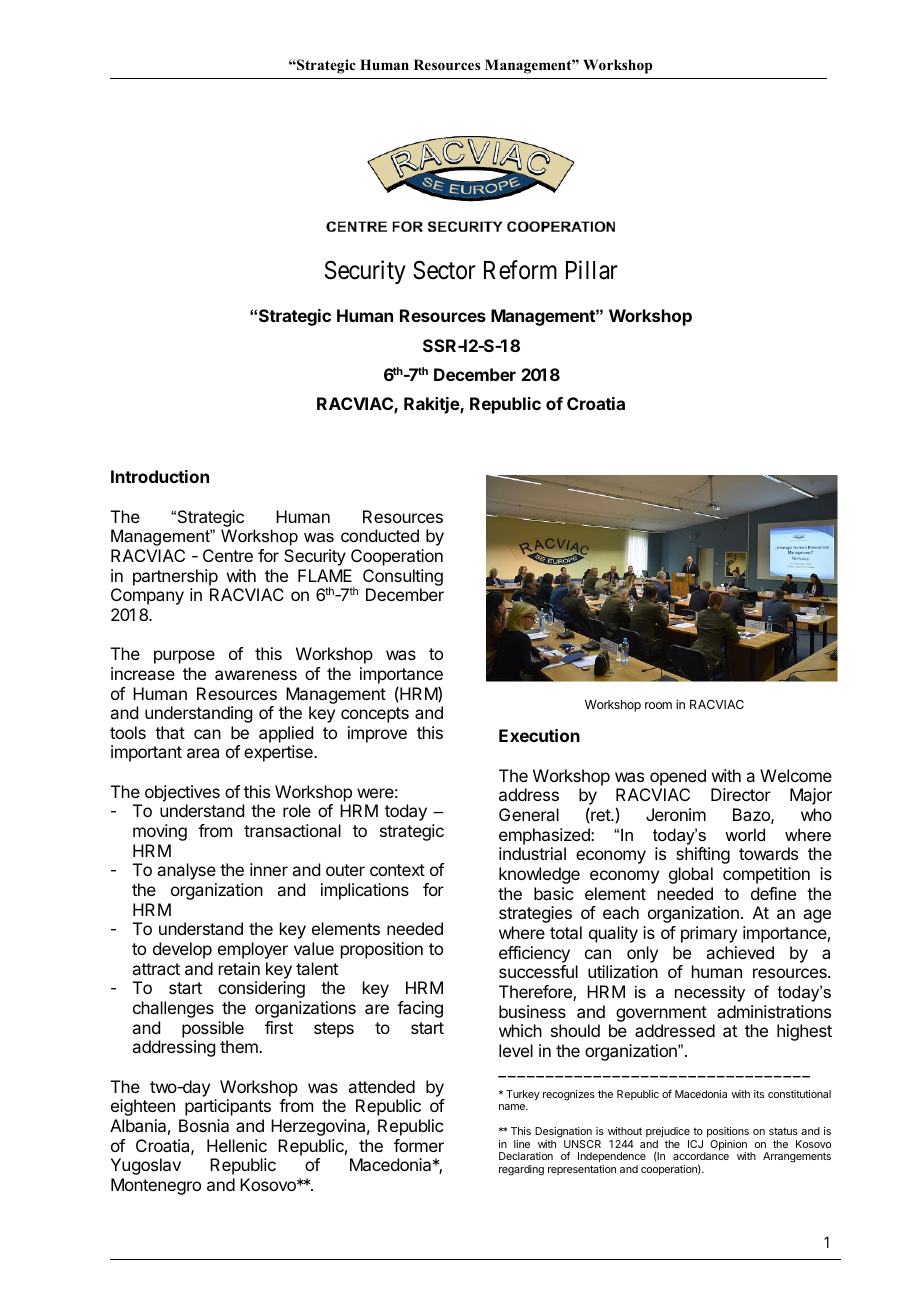 The image size is (924, 1308). Describe the element at coordinates (678, 777) in the image. I see `opened` at that location.
